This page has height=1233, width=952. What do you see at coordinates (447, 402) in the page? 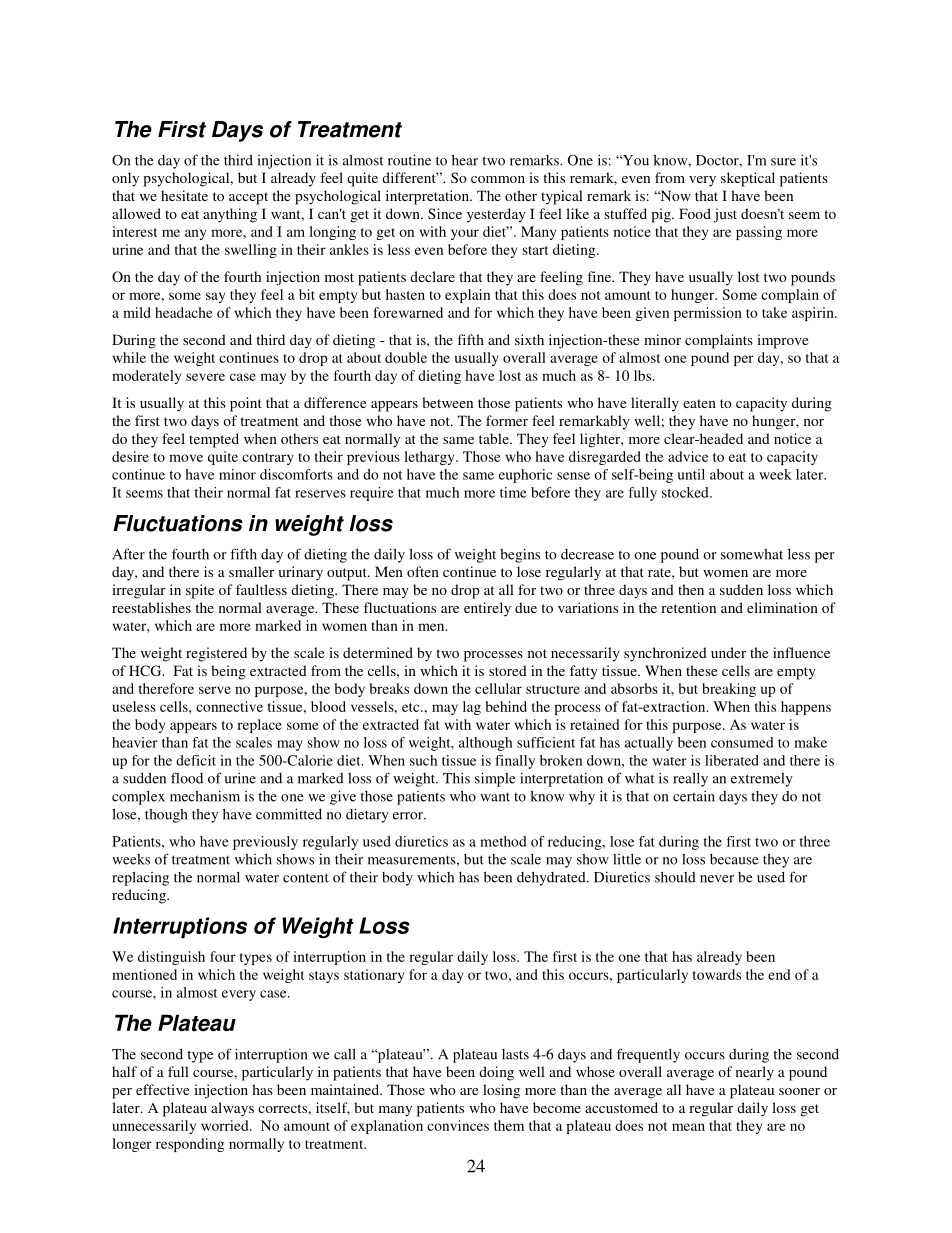
I see `between` at bounding box center [447, 402].
